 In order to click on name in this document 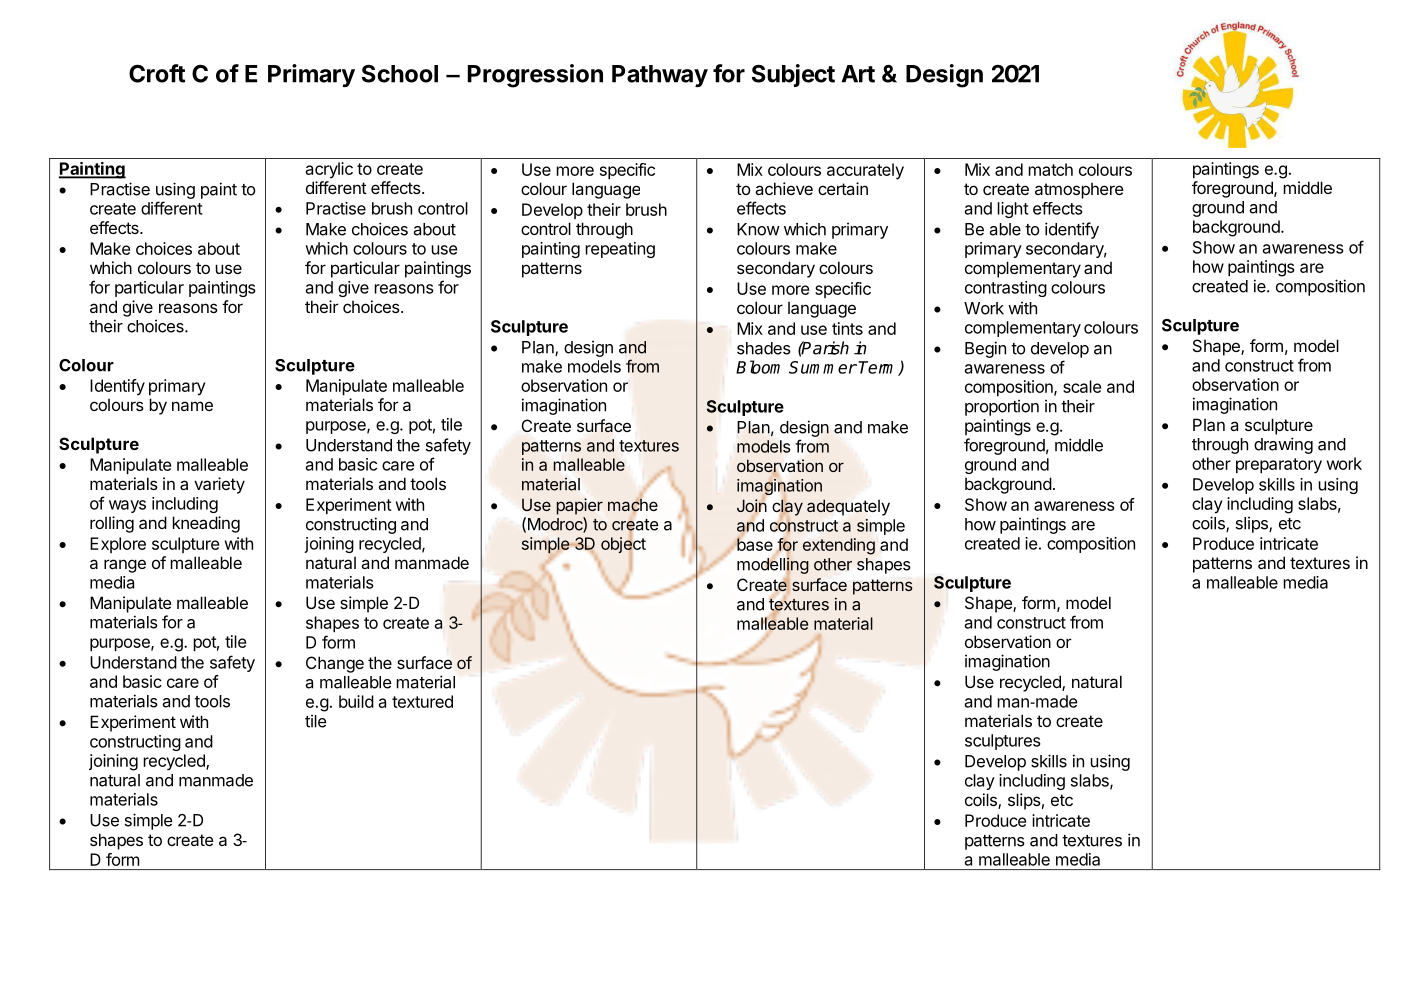, I will do `click(192, 406)`.
